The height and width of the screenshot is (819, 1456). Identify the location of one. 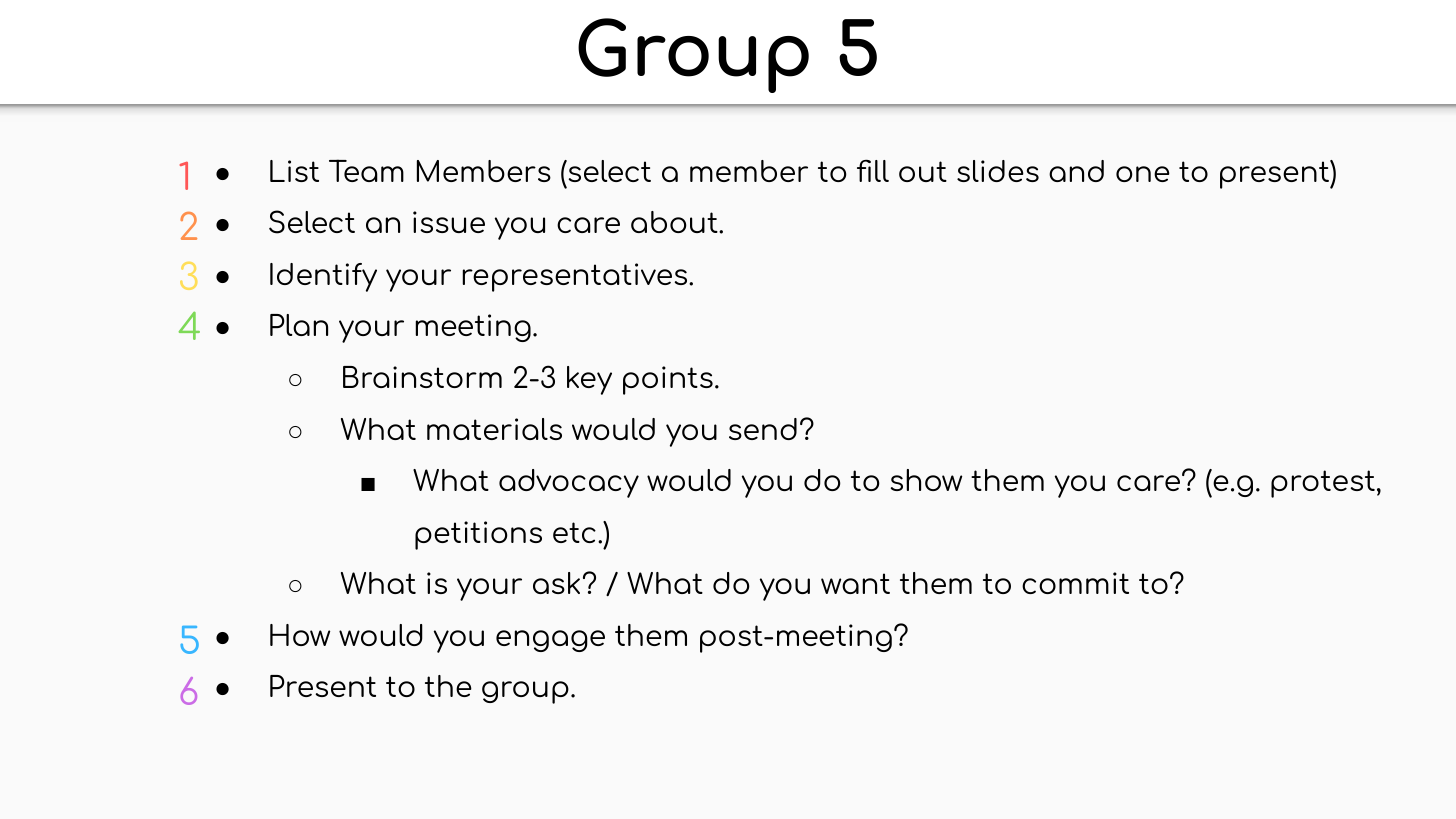
(1143, 174).
